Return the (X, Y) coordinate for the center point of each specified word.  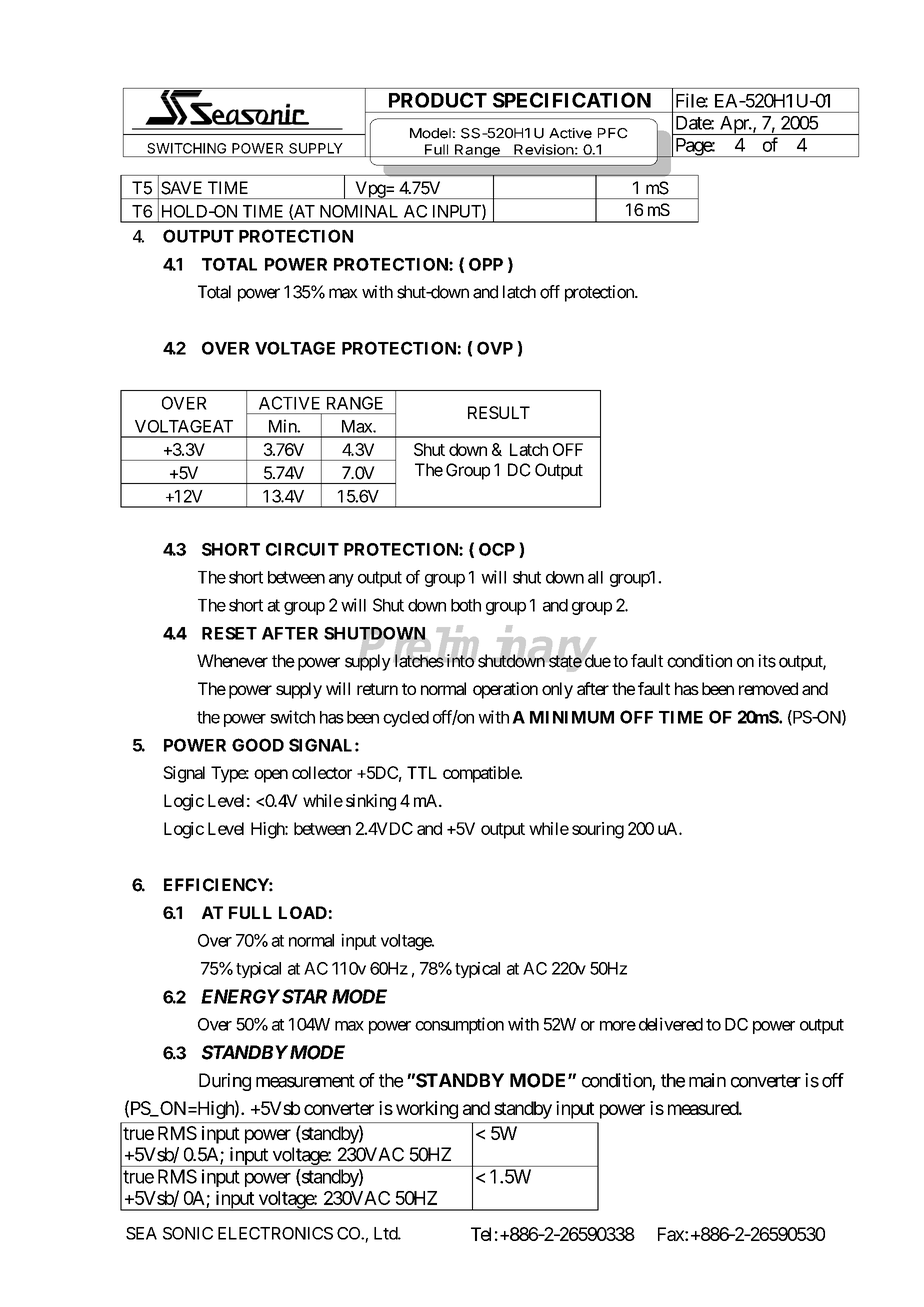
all (595, 577)
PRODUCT (438, 100)
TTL (422, 772)
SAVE (181, 188)
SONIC (188, 1233)
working (427, 1110)
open (271, 776)
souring (598, 830)
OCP (497, 549)
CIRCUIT (302, 549)
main (707, 1080)
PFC (613, 133)
